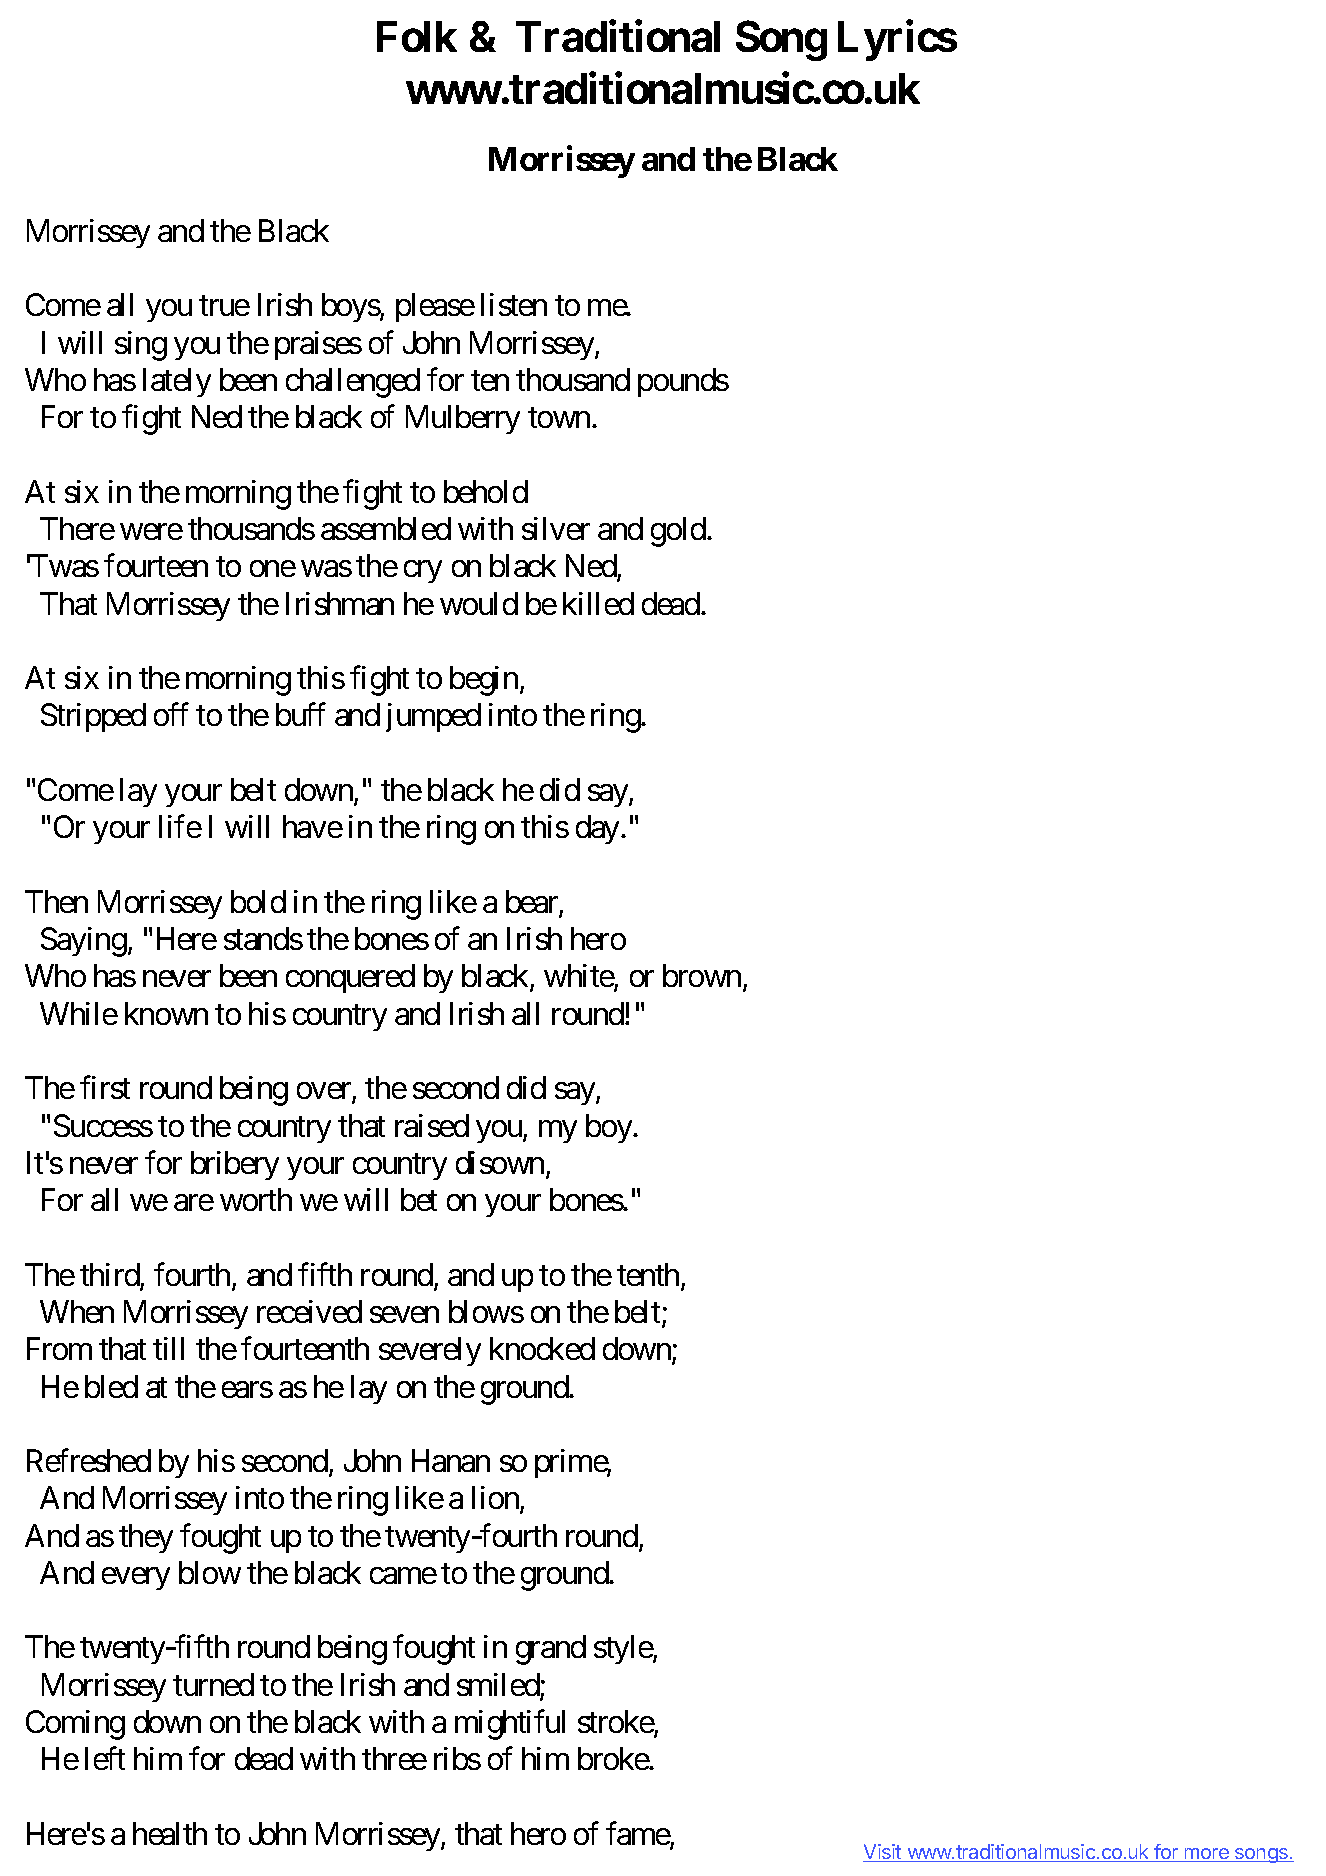 The image size is (1326, 1876). Describe the element at coordinates (170, 1833) in the screenshot. I see `health` at that location.
